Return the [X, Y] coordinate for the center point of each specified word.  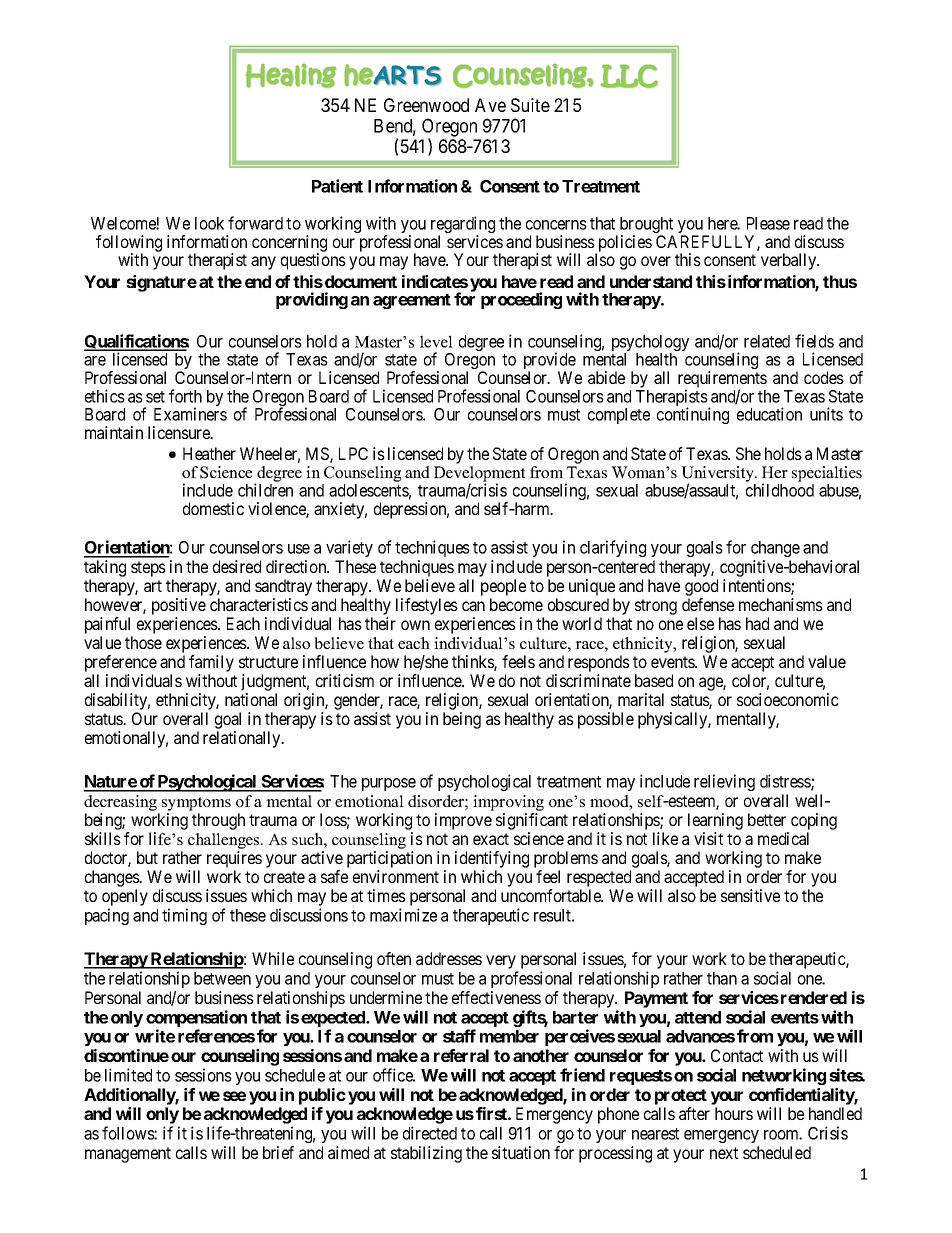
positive [179, 606]
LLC [629, 76]
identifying [492, 859]
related [767, 341]
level [436, 341]
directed [430, 1133]
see [234, 1096]
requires [234, 859]
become [516, 604]
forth [185, 396]
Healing [291, 75]
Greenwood [426, 105]
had [757, 623]
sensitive [750, 895]
